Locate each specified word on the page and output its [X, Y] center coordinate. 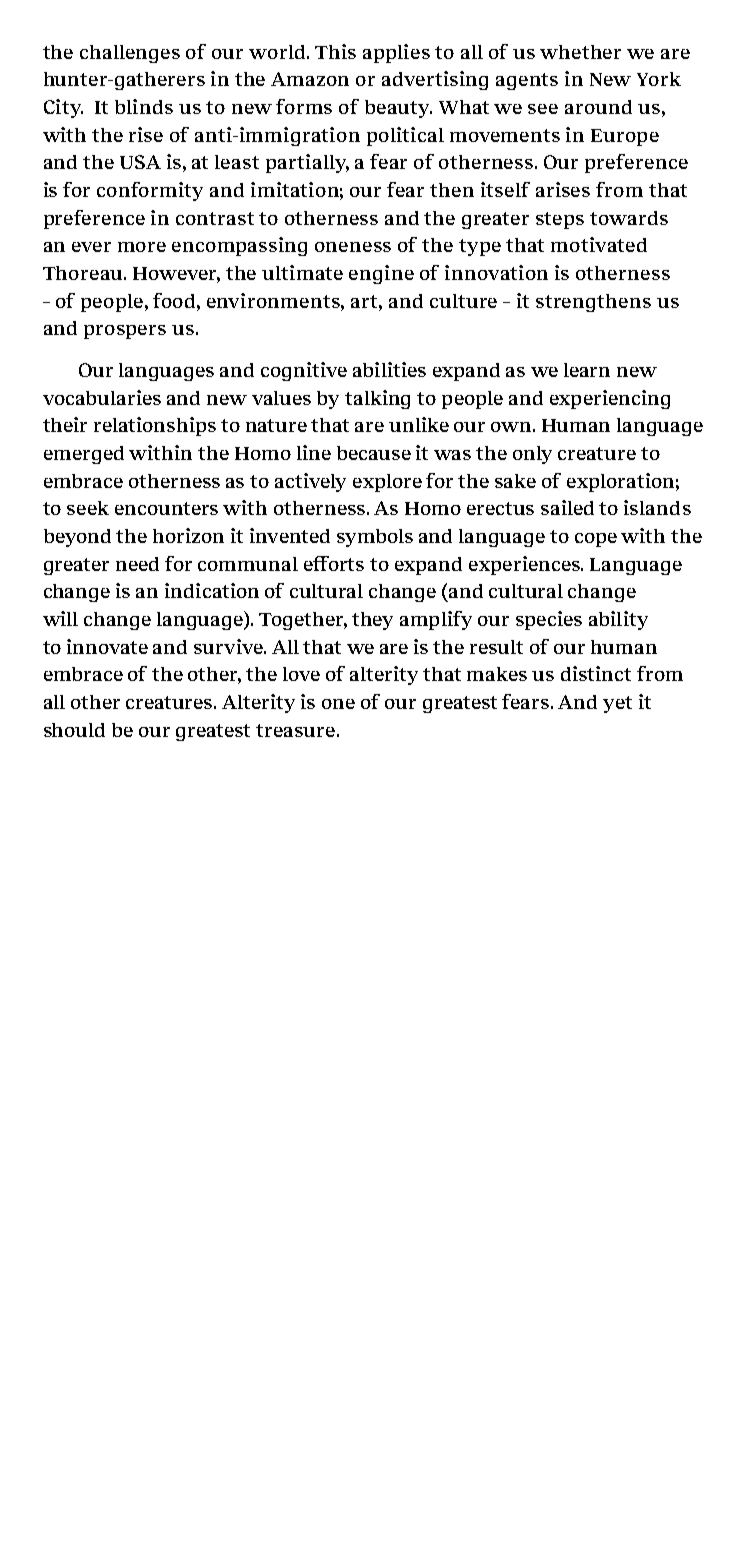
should [74, 730]
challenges [130, 54]
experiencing [610, 399]
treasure [295, 730]
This [335, 51]
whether [580, 52]
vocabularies [102, 397]
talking [377, 399]
